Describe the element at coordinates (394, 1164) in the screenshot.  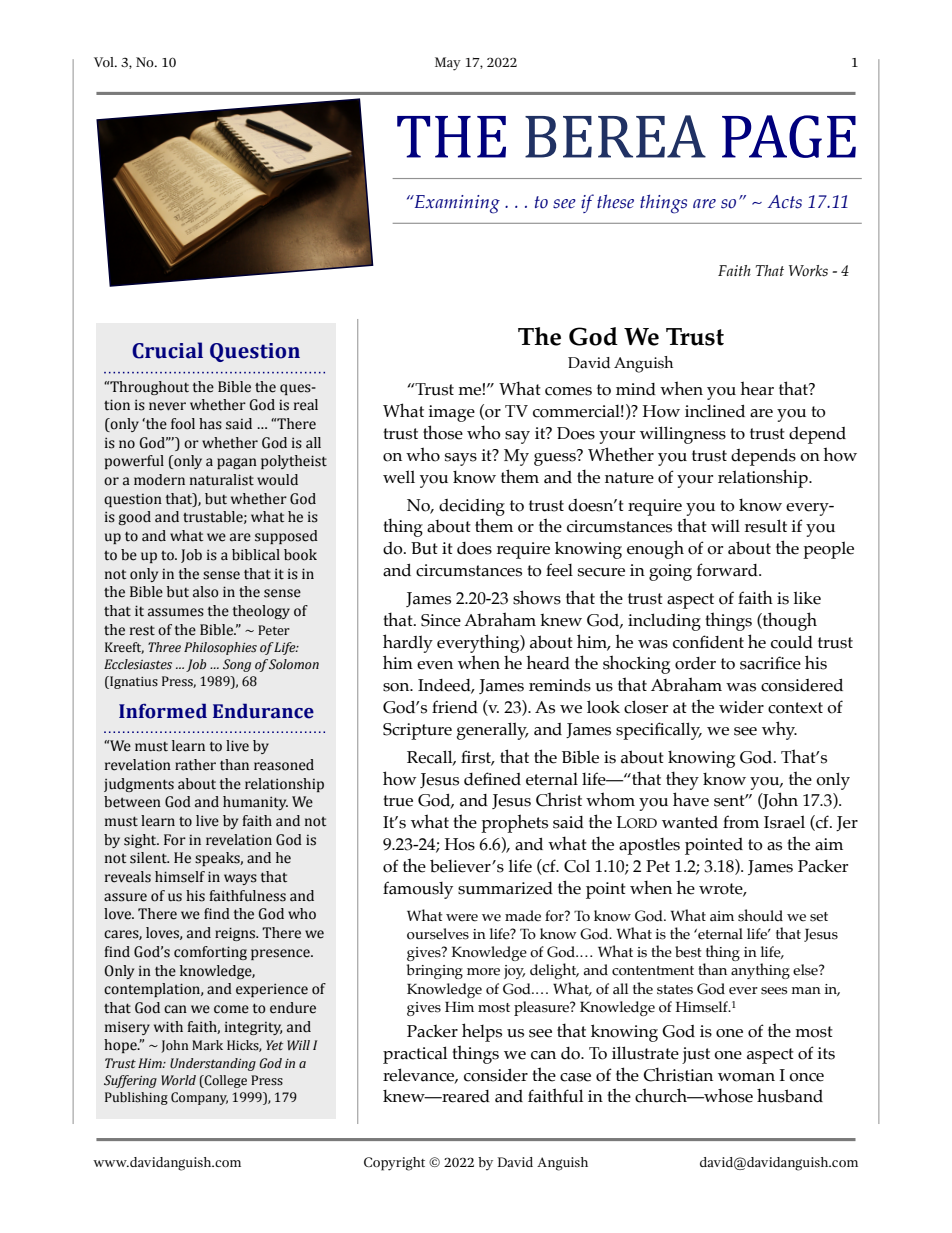
I see `Copyright` at that location.
